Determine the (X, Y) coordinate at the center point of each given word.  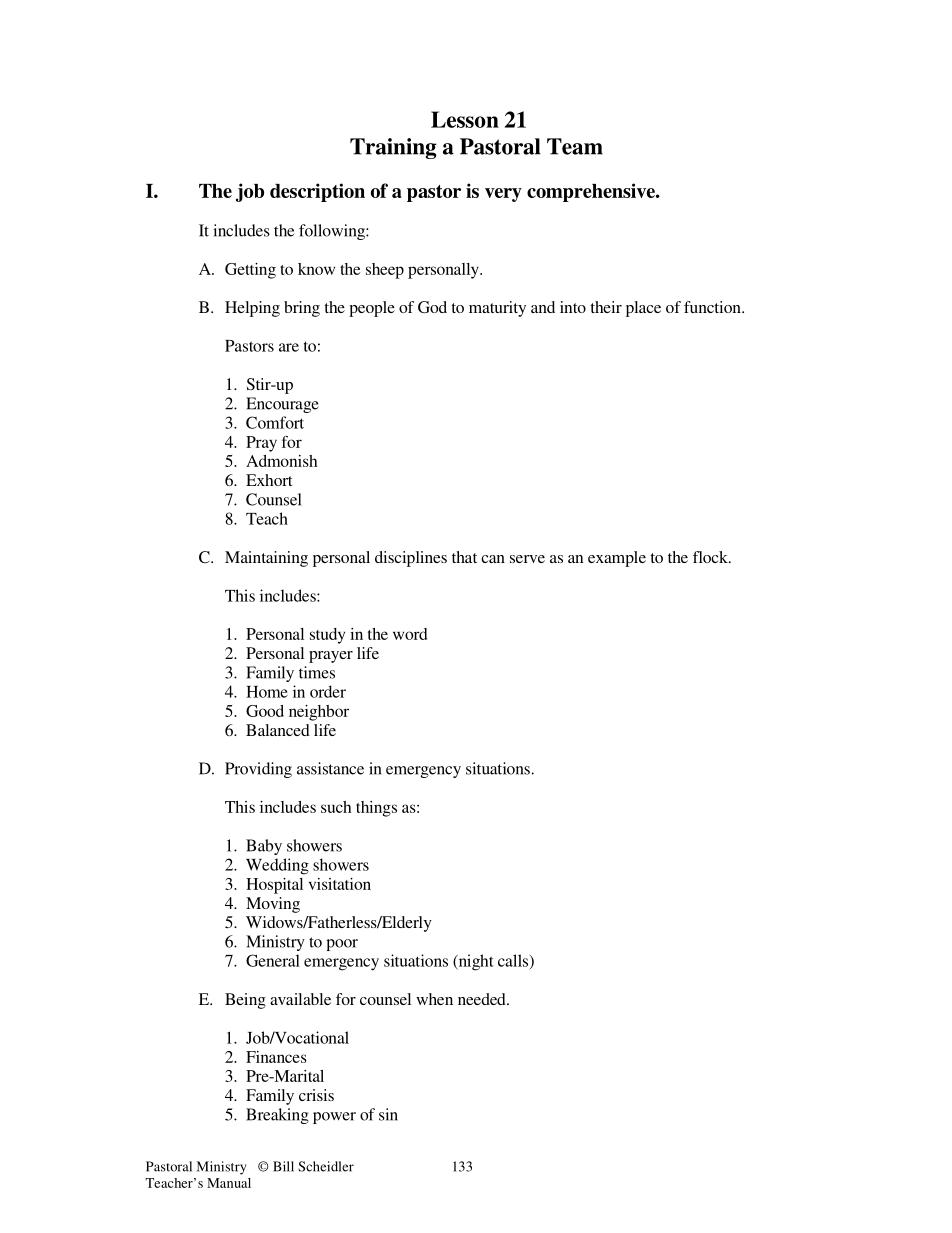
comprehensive (592, 192)
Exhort (269, 480)
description (317, 192)
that (464, 557)
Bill (283, 1166)
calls (514, 961)
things (376, 809)
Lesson (465, 119)
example (617, 559)
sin (388, 1114)
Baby (264, 847)
